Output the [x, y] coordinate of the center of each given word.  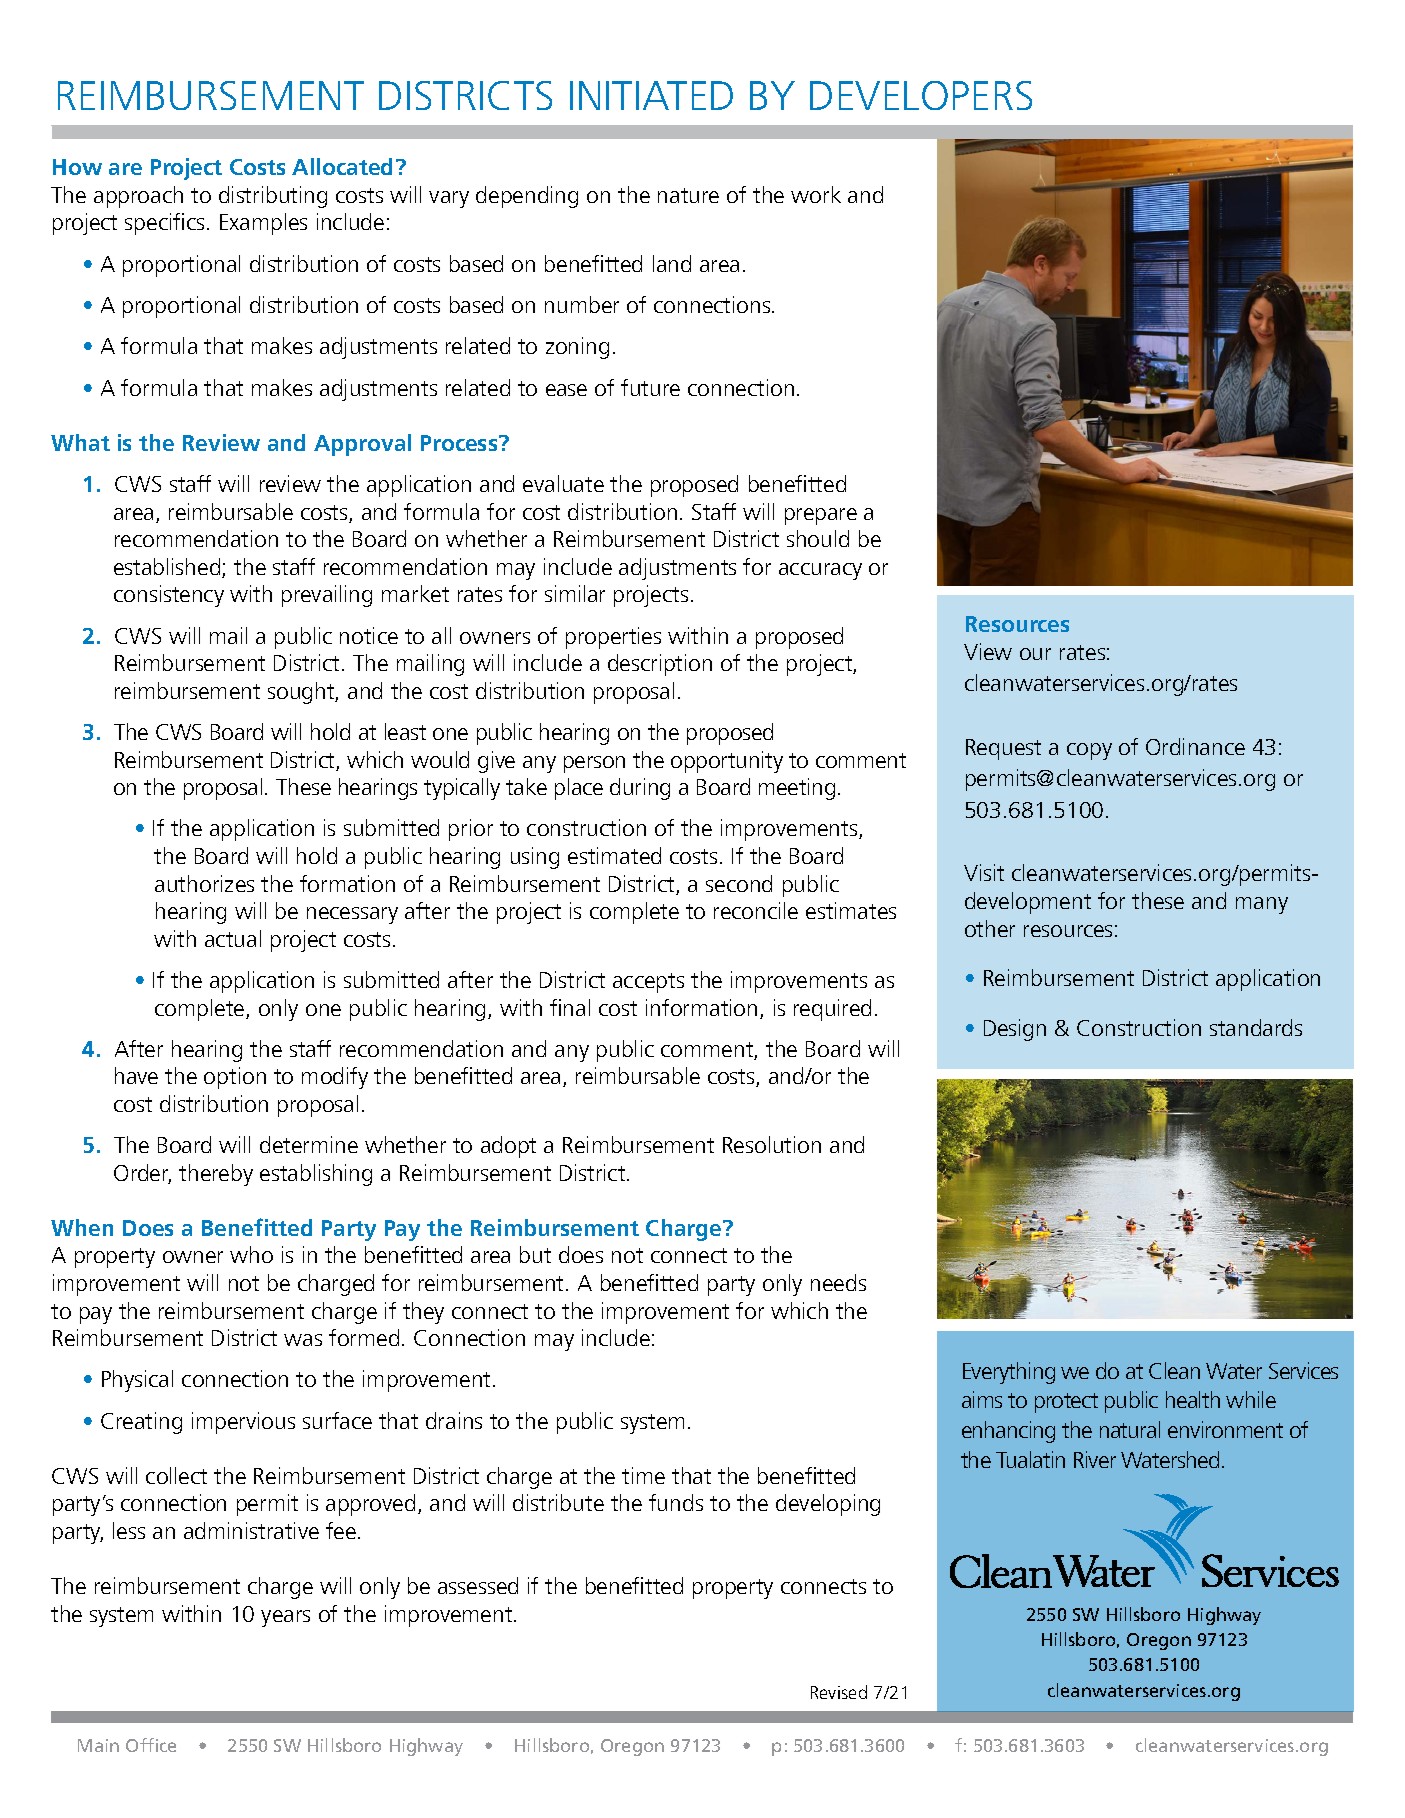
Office [151, 1745]
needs [838, 1282]
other [990, 928]
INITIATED [651, 95]
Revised [839, 1692]
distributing [273, 197]
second [739, 883]
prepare [821, 516]
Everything [1009, 1373]
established [168, 568]
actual [233, 938]
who [251, 1254]
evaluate [563, 483]
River [1095, 1459]
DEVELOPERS [921, 95]
